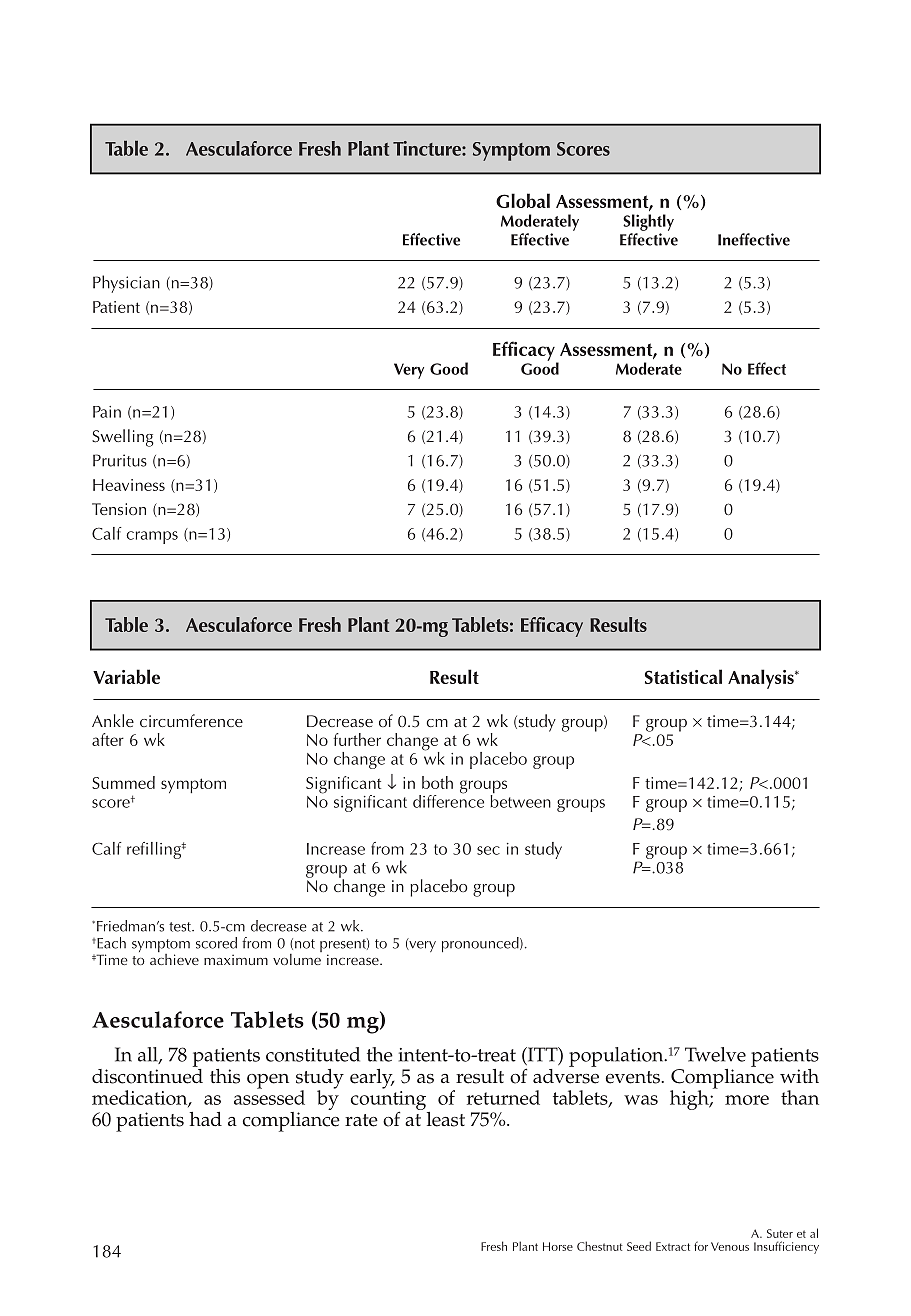  I want to click on Slightly, so click(648, 222).
